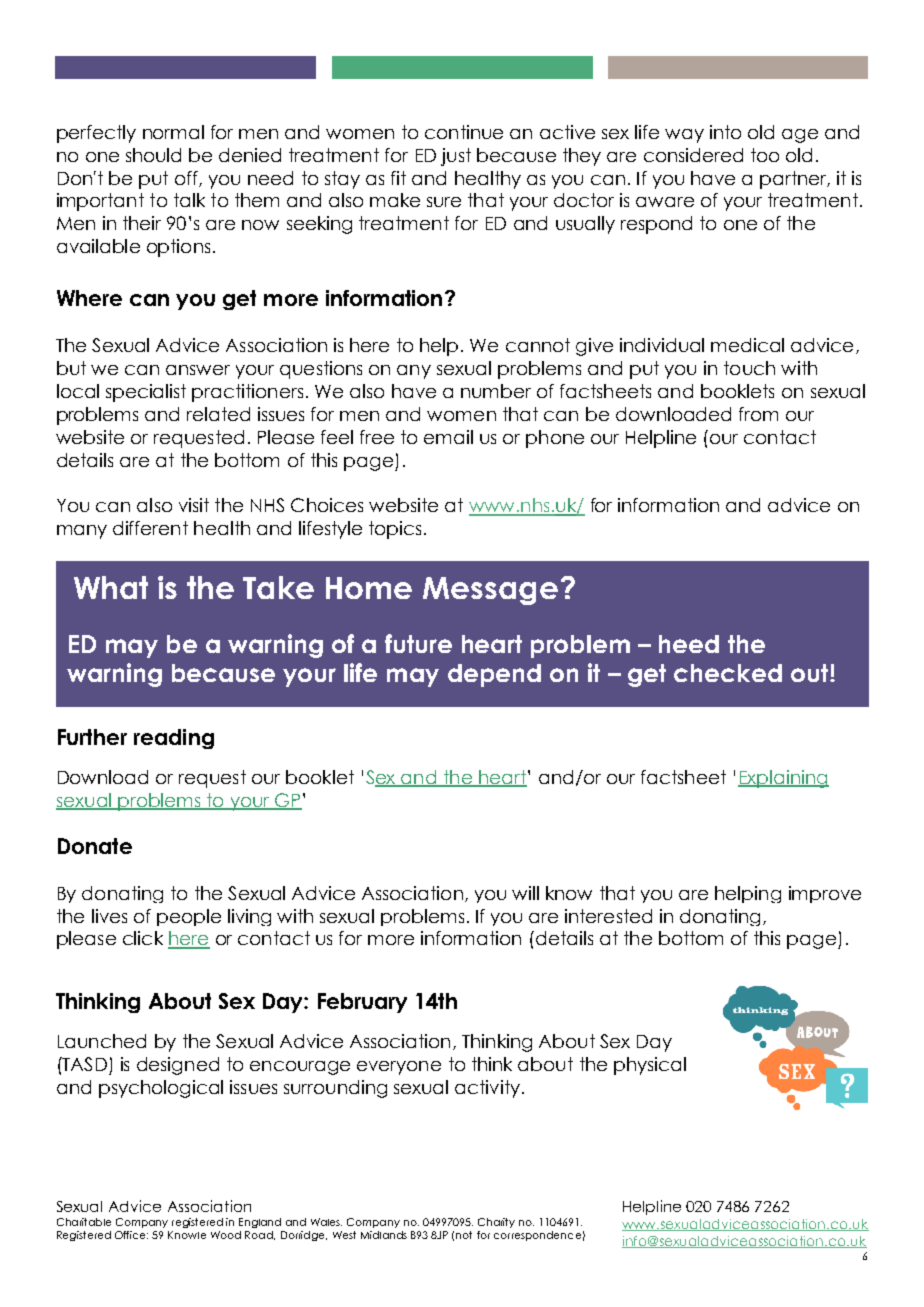 The width and height of the image is (924, 1307). What do you see at coordinates (456, 157) in the image?
I see `just` at bounding box center [456, 157].
